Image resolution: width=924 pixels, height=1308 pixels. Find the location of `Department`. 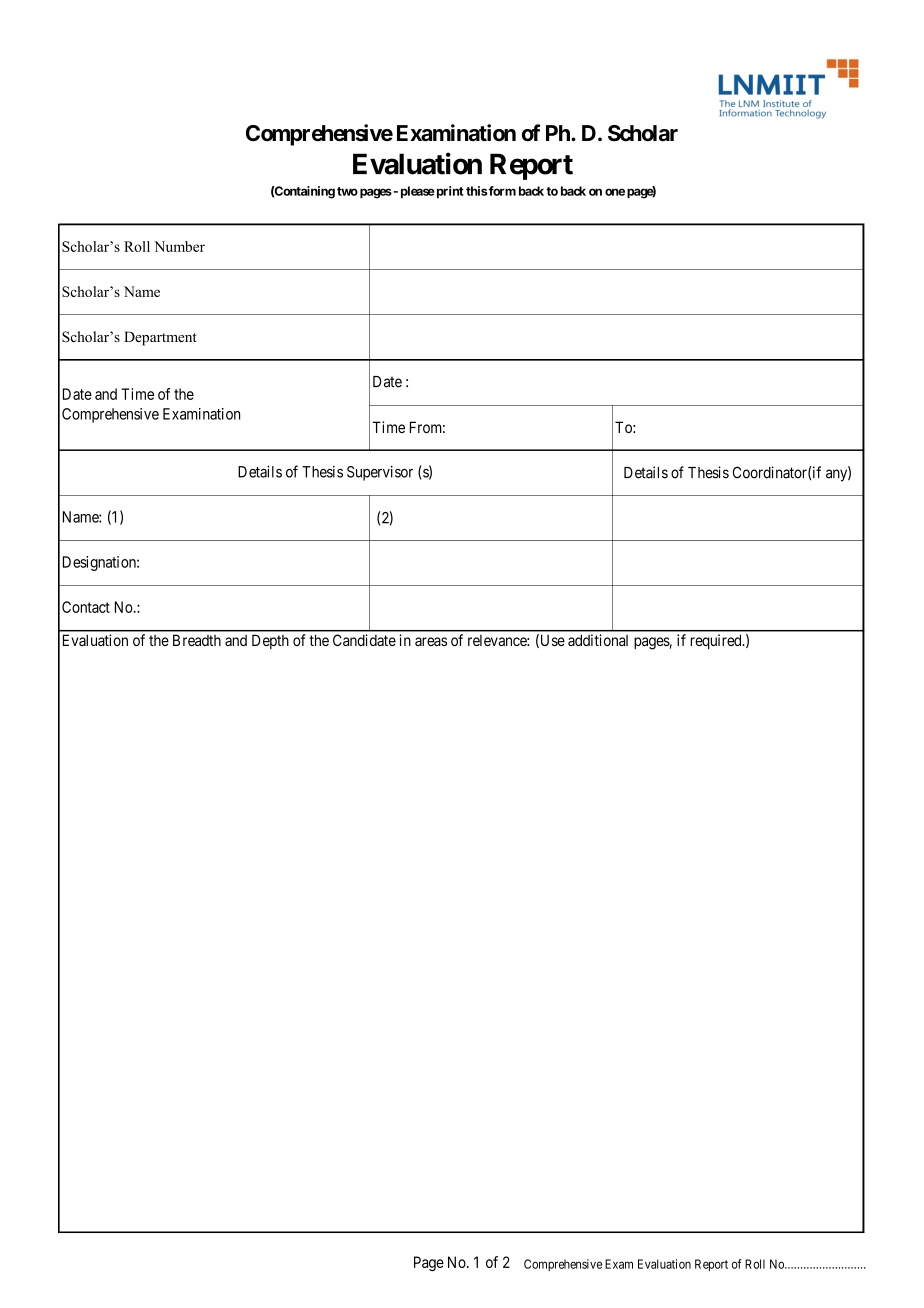

Department is located at coordinates (160, 338).
